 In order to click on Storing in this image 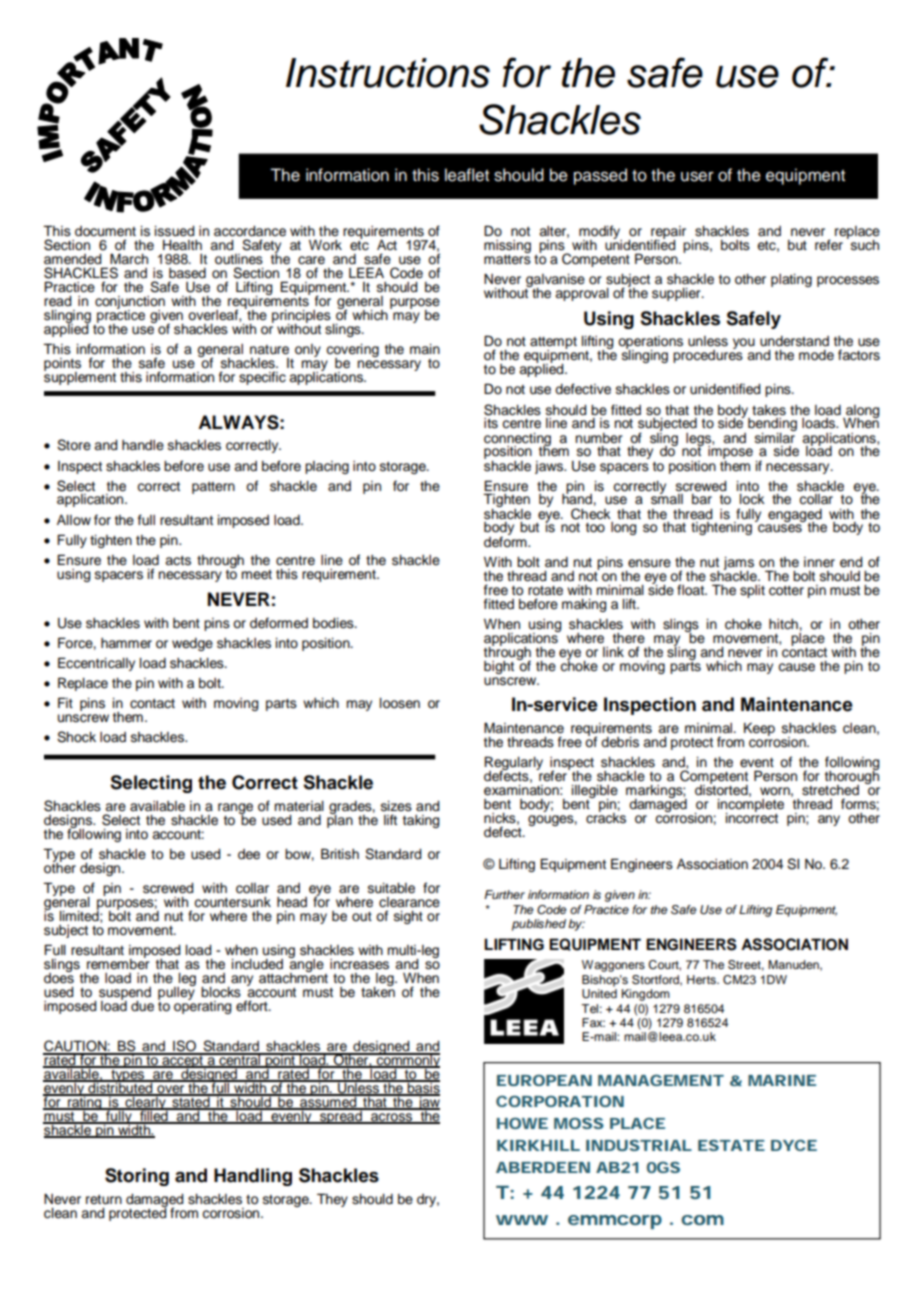, I will do `click(137, 1177)`.
